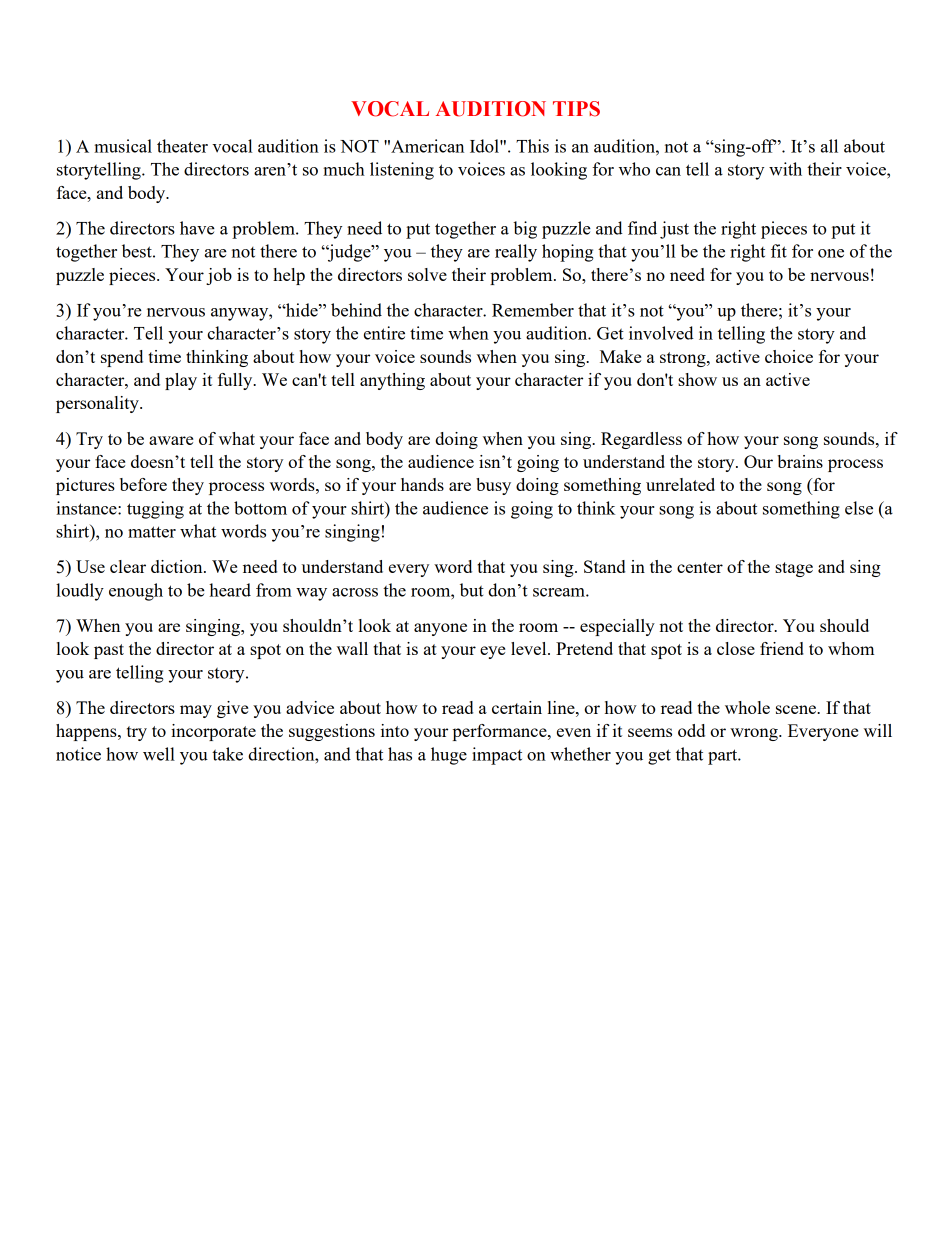 The image size is (952, 1233). I want to click on busy, so click(493, 486).
